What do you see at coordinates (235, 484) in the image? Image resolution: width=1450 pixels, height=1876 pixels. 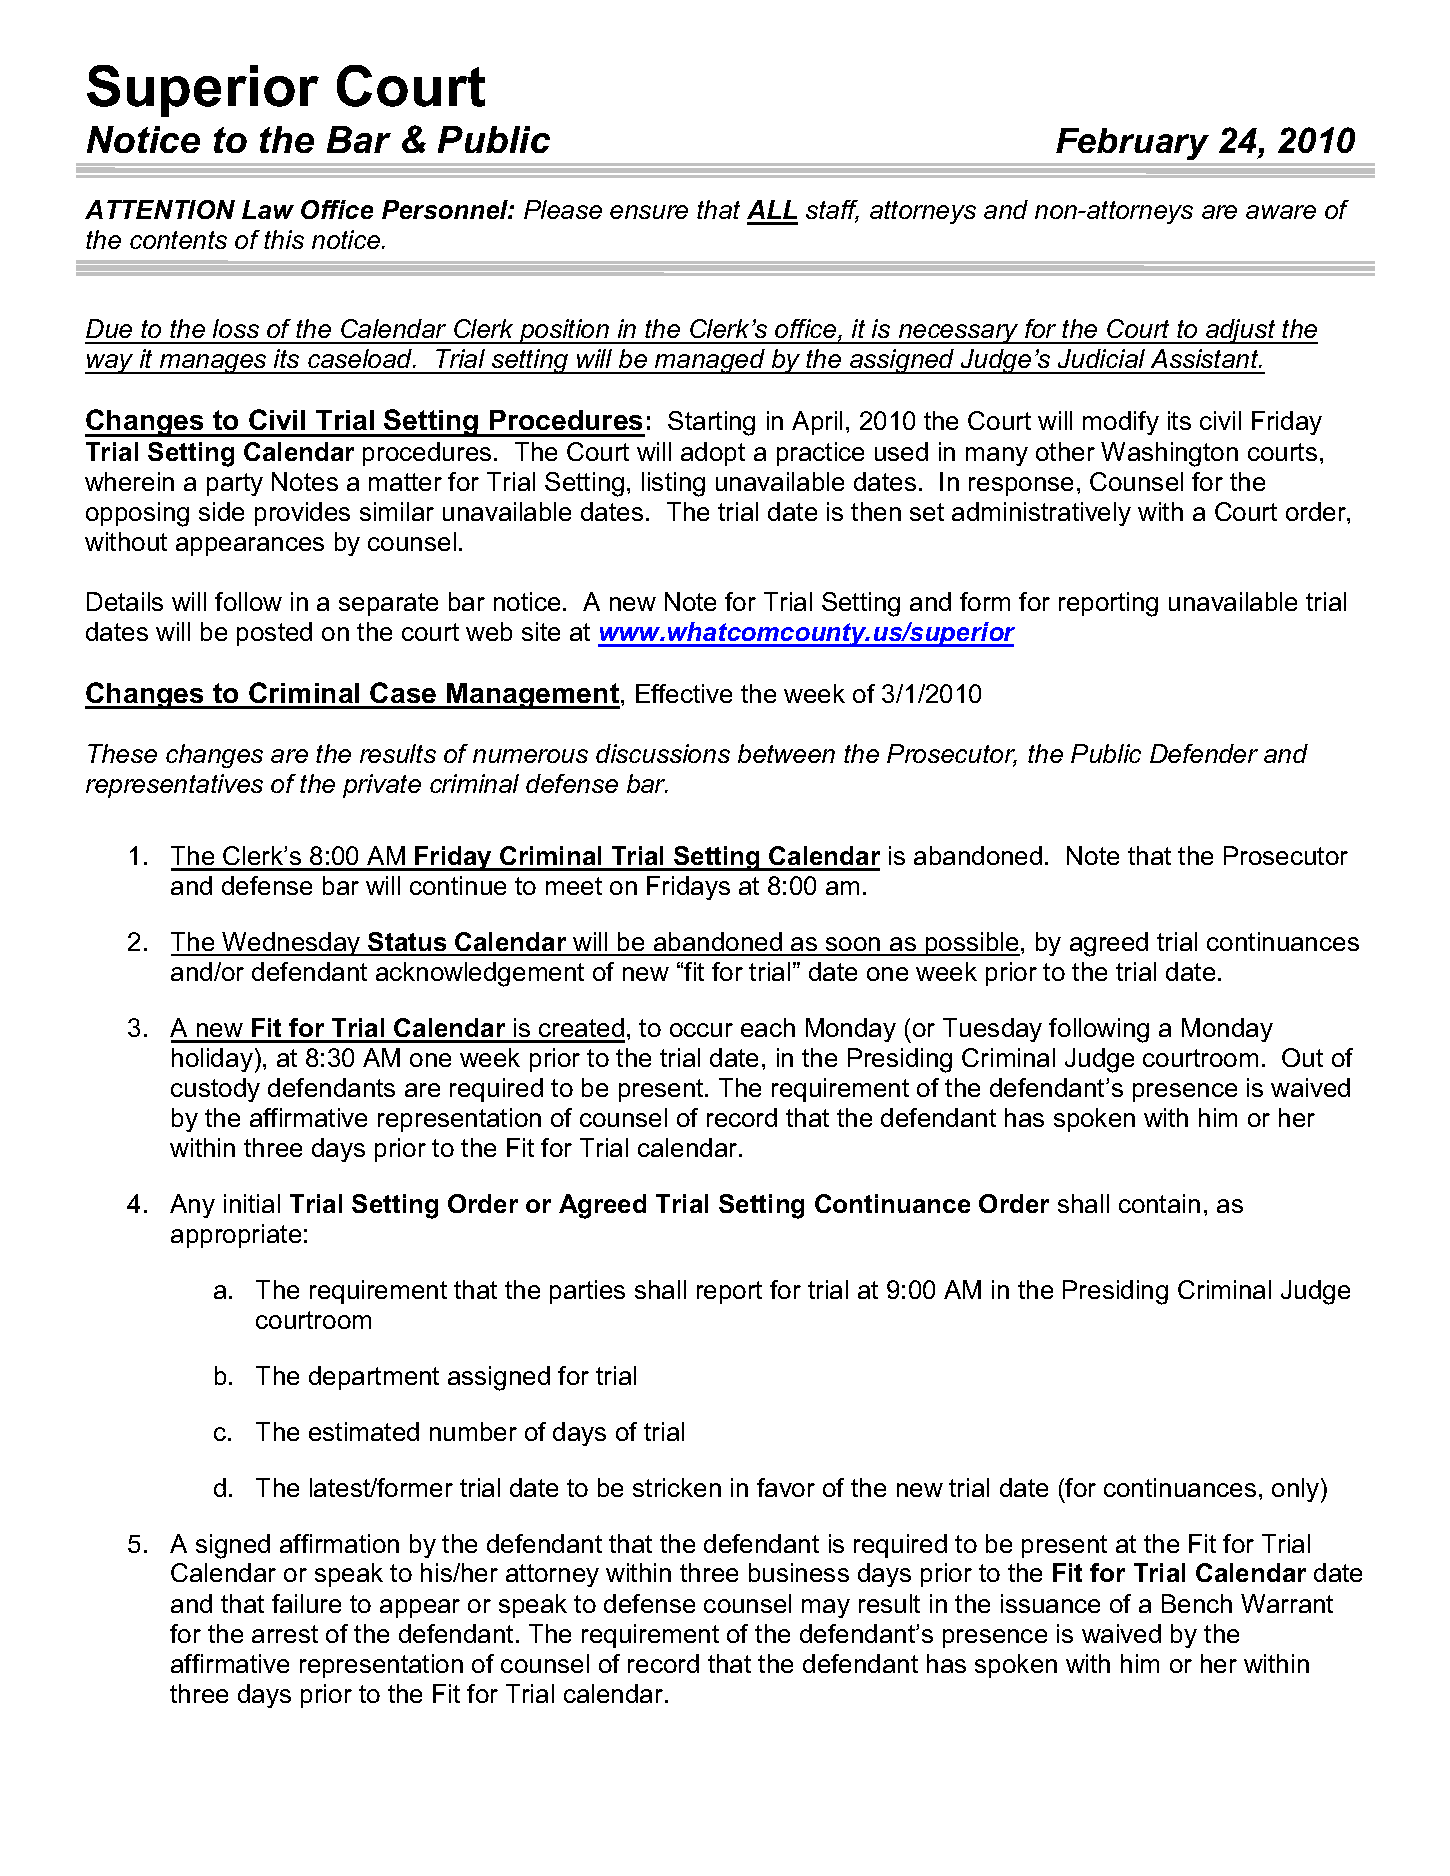 I see `party` at bounding box center [235, 484].
